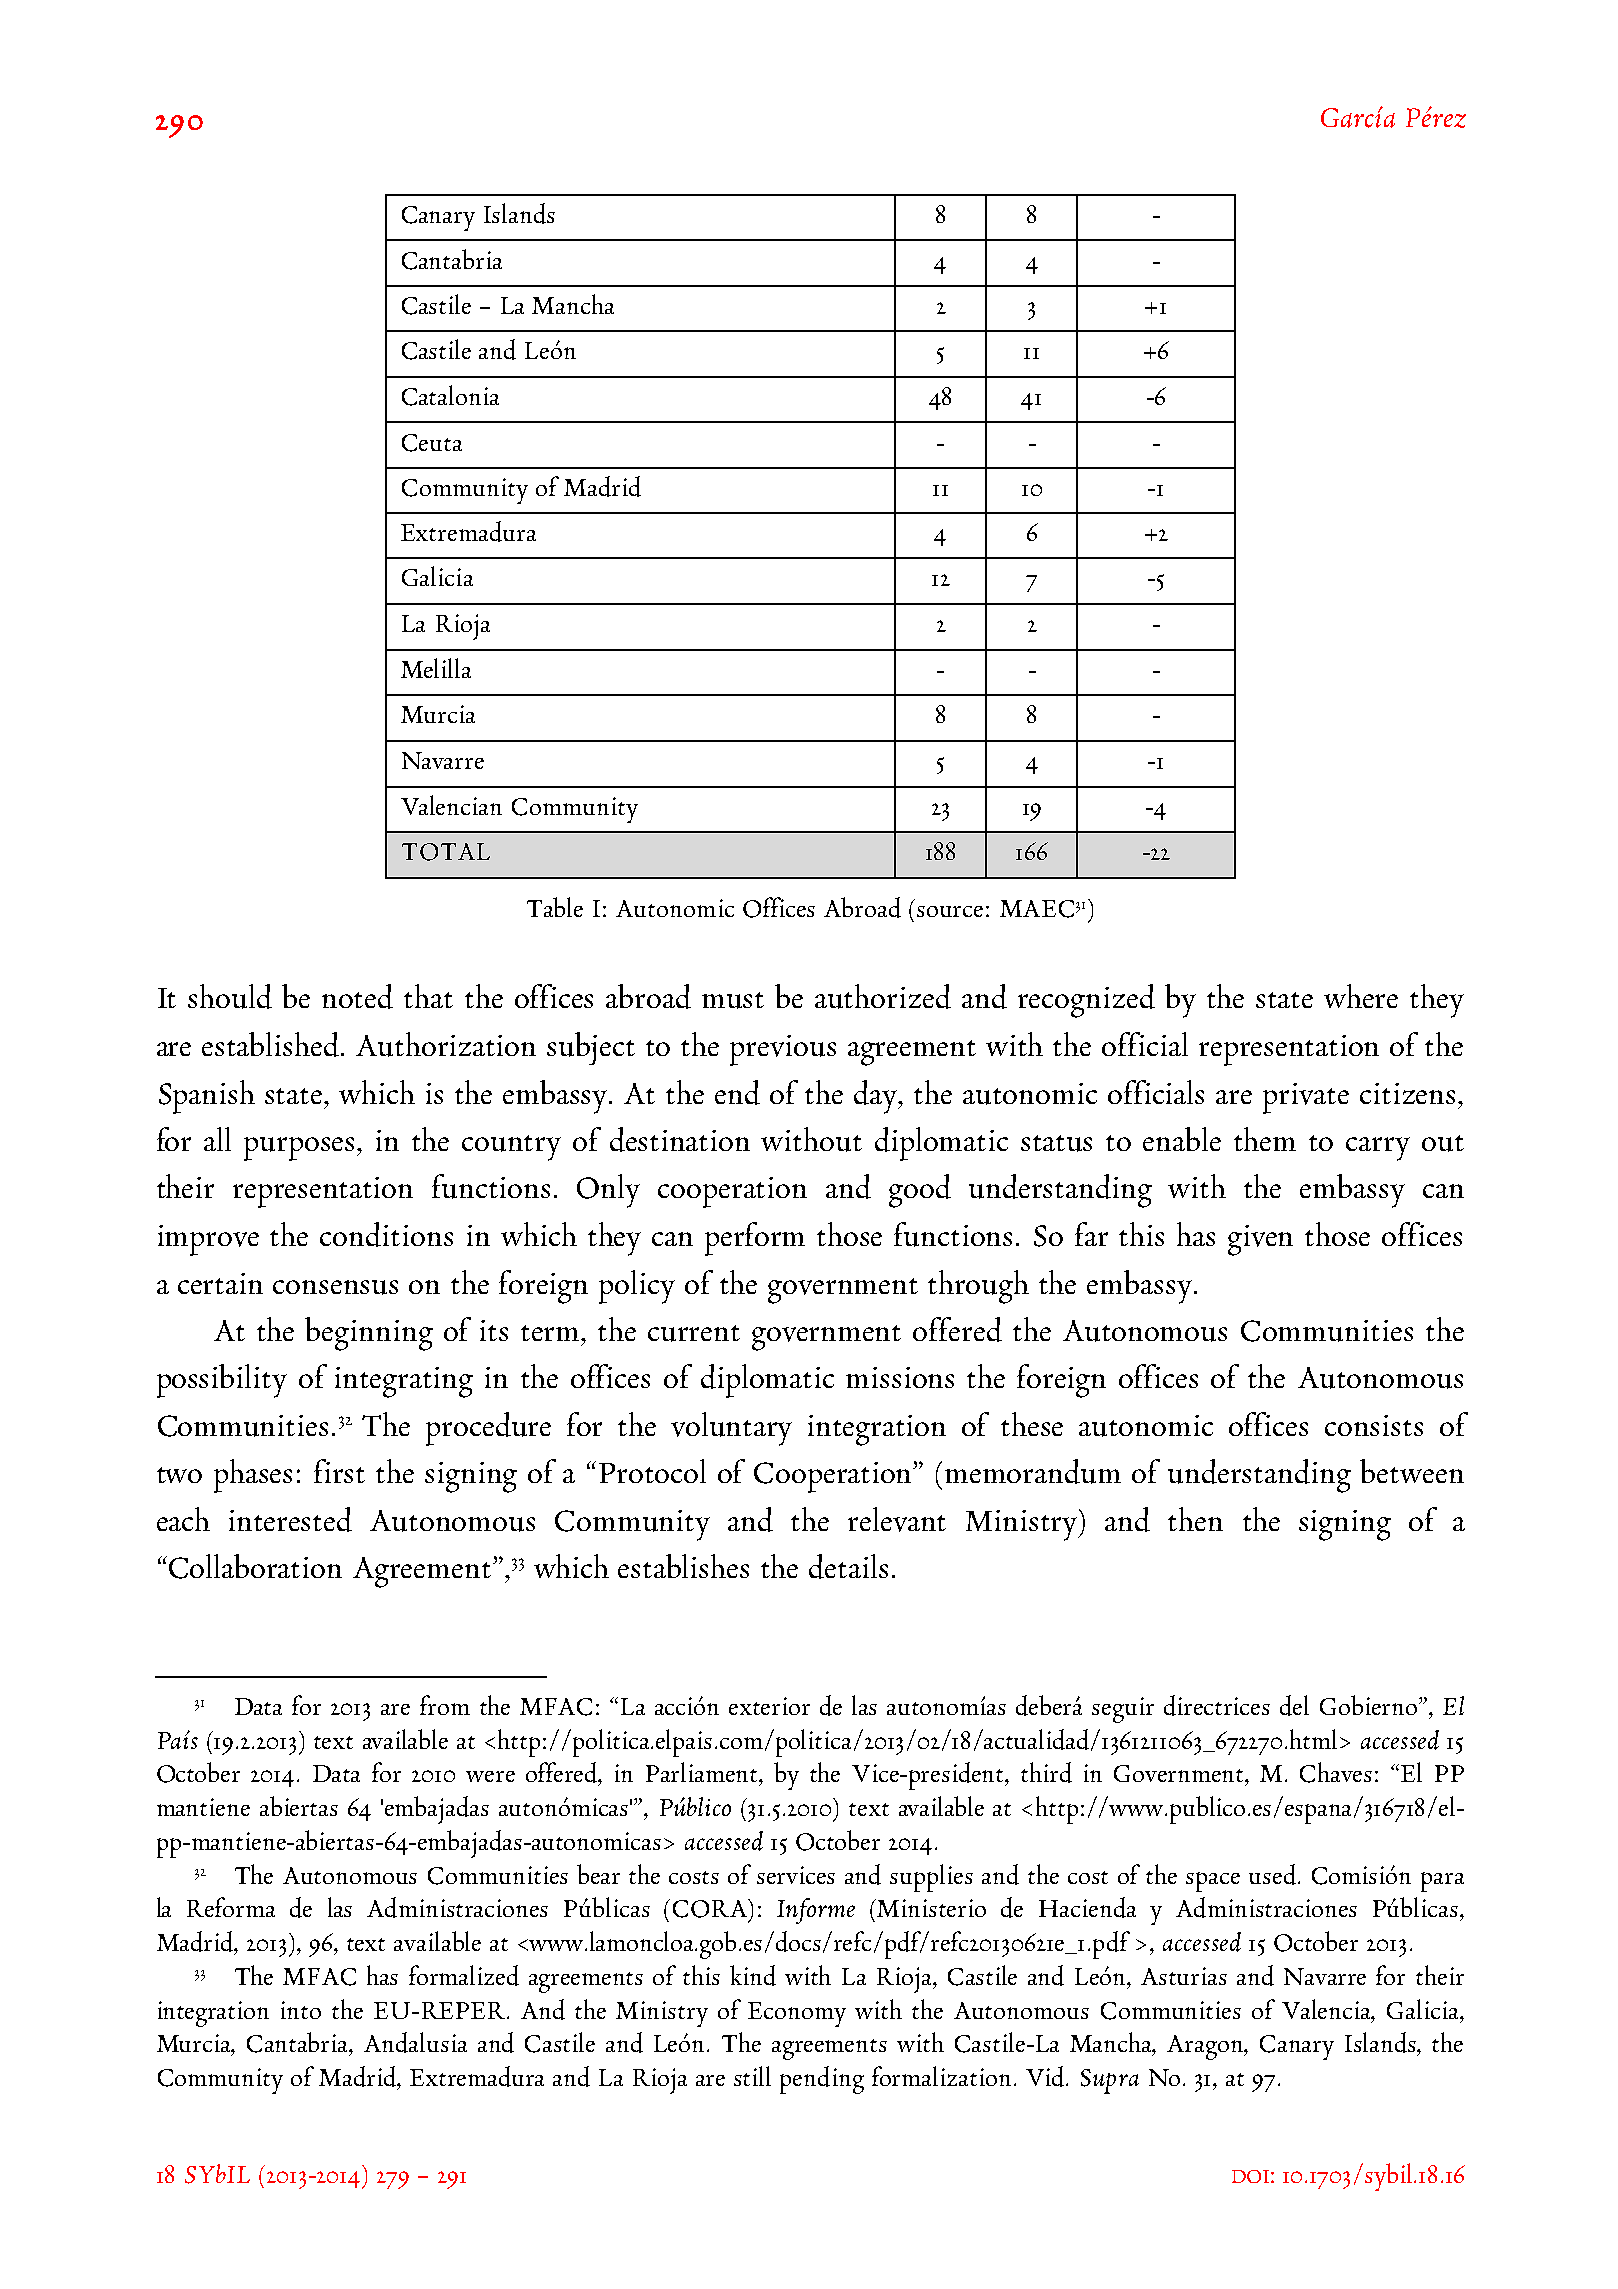 Image resolution: width=1618 pixels, height=2289 pixels. What do you see at coordinates (357, 996) in the page?
I see `noted` at bounding box center [357, 996].
